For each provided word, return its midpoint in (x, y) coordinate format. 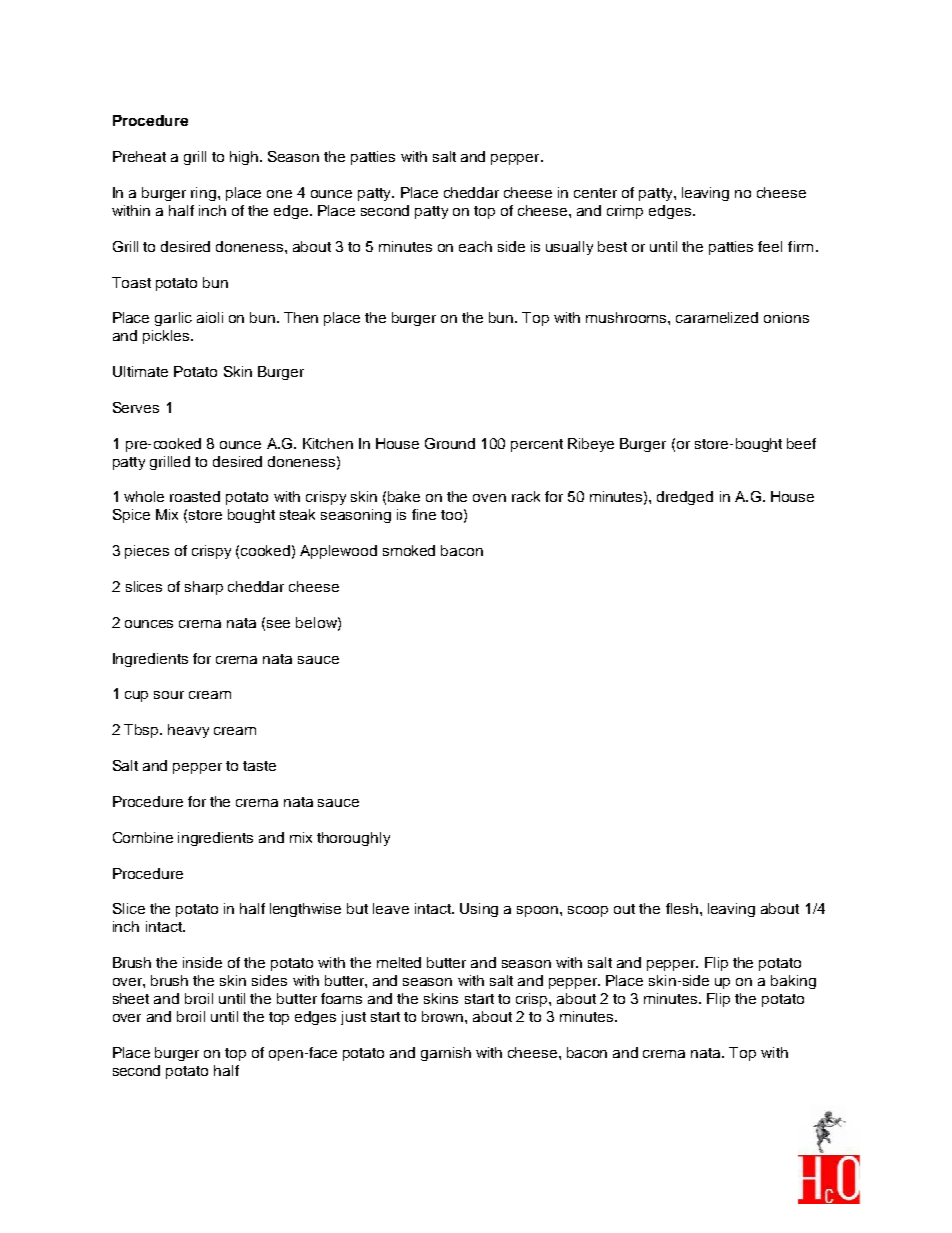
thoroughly (353, 839)
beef (801, 443)
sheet (131, 998)
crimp (625, 212)
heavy (188, 731)
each (475, 246)
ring (205, 194)
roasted (195, 496)
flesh (682, 908)
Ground (450, 443)
